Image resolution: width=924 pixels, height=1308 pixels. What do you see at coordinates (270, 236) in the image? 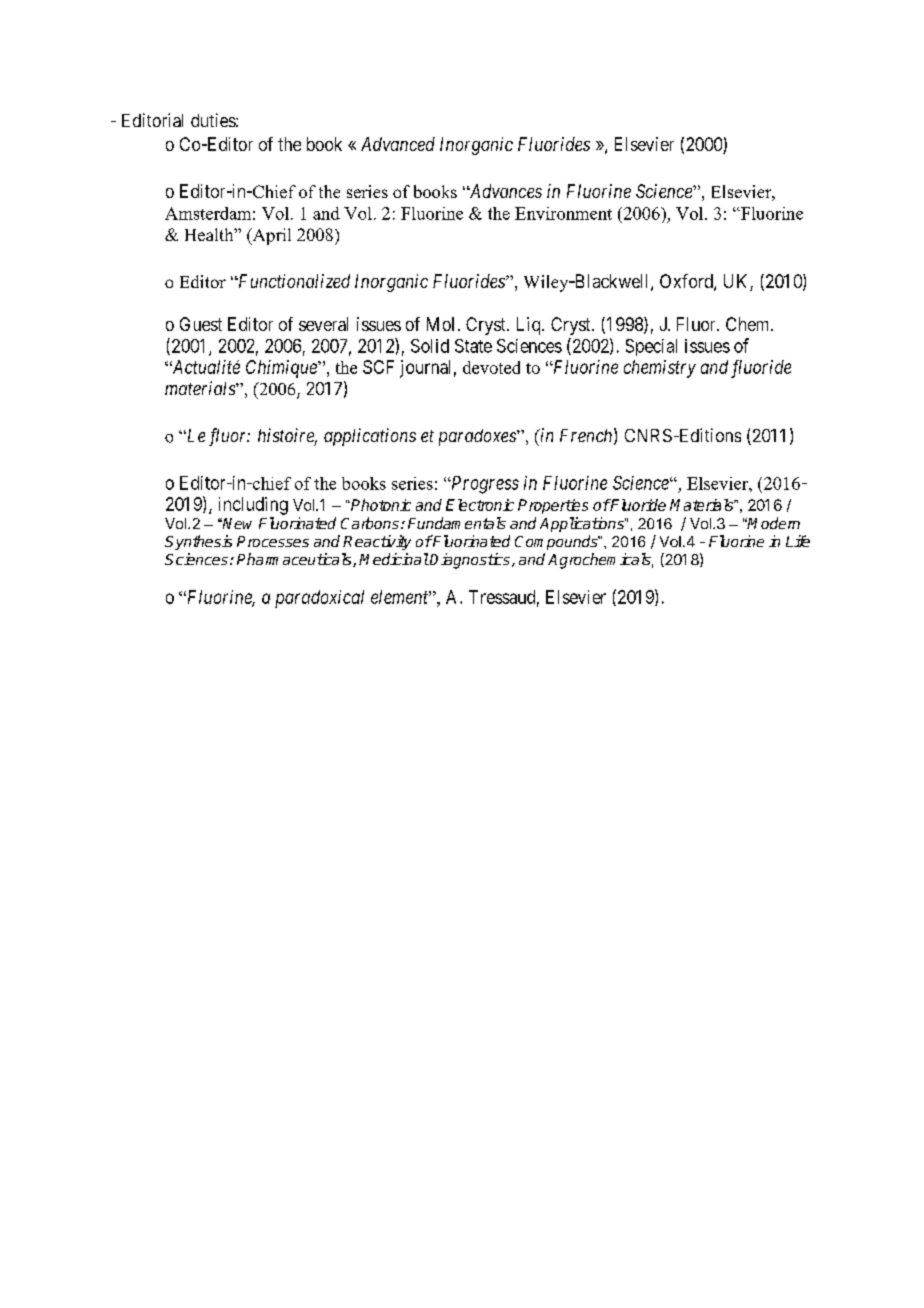
I see `April` at bounding box center [270, 236].
